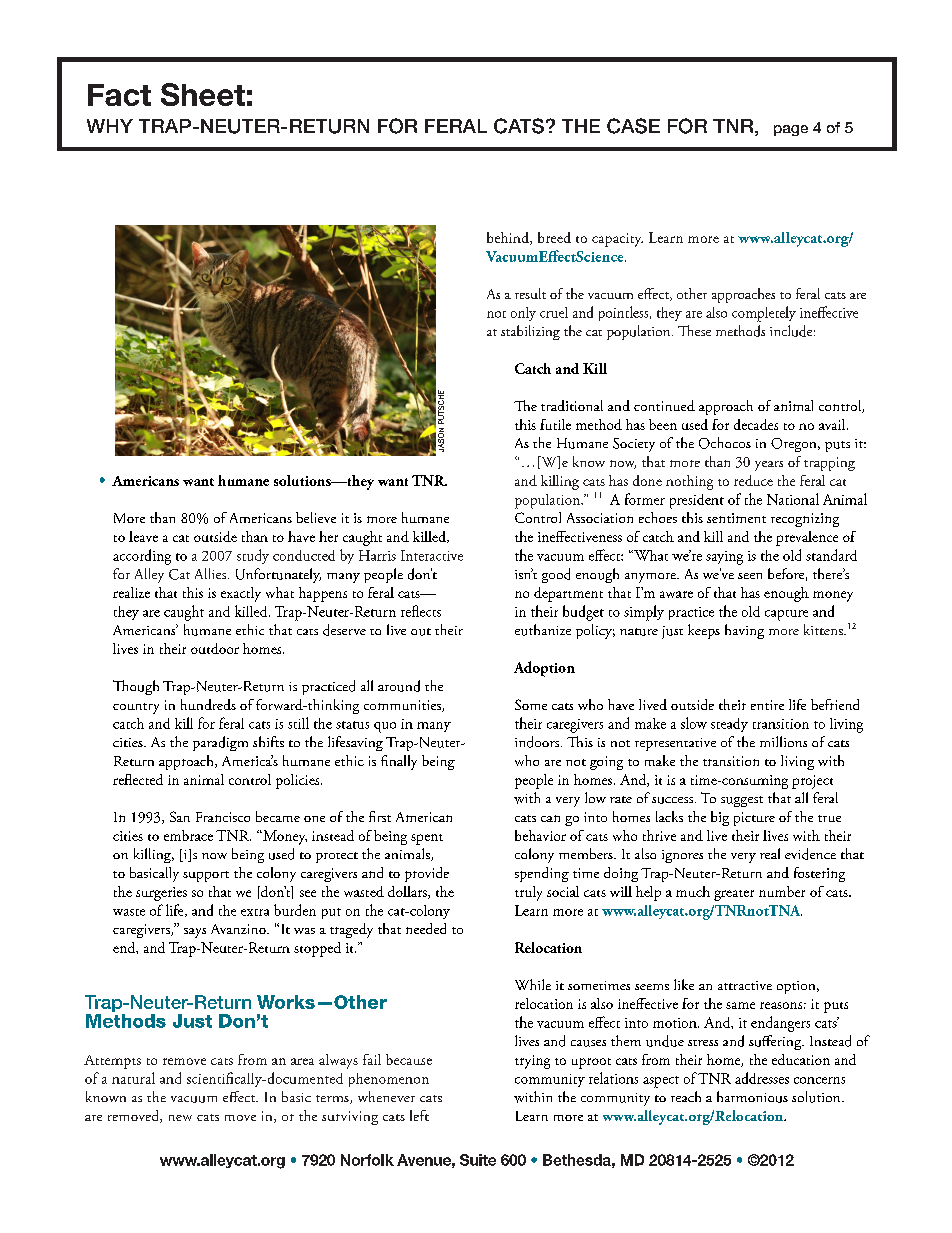 The image size is (952, 1233). I want to click on behind, so click(509, 238).
